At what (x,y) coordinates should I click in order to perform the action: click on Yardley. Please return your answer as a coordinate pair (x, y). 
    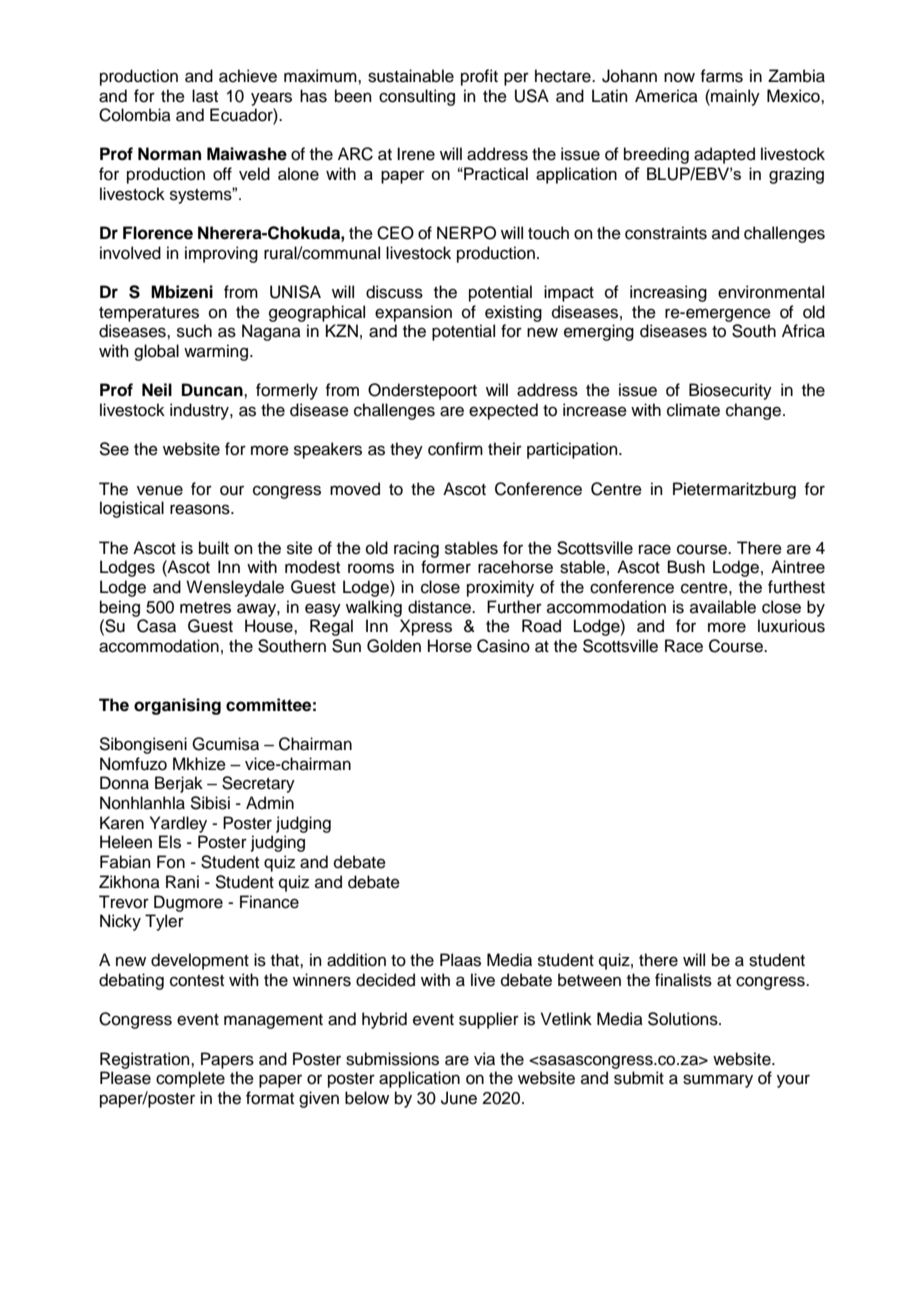
    Looking at the image, I should click on (178, 824).
